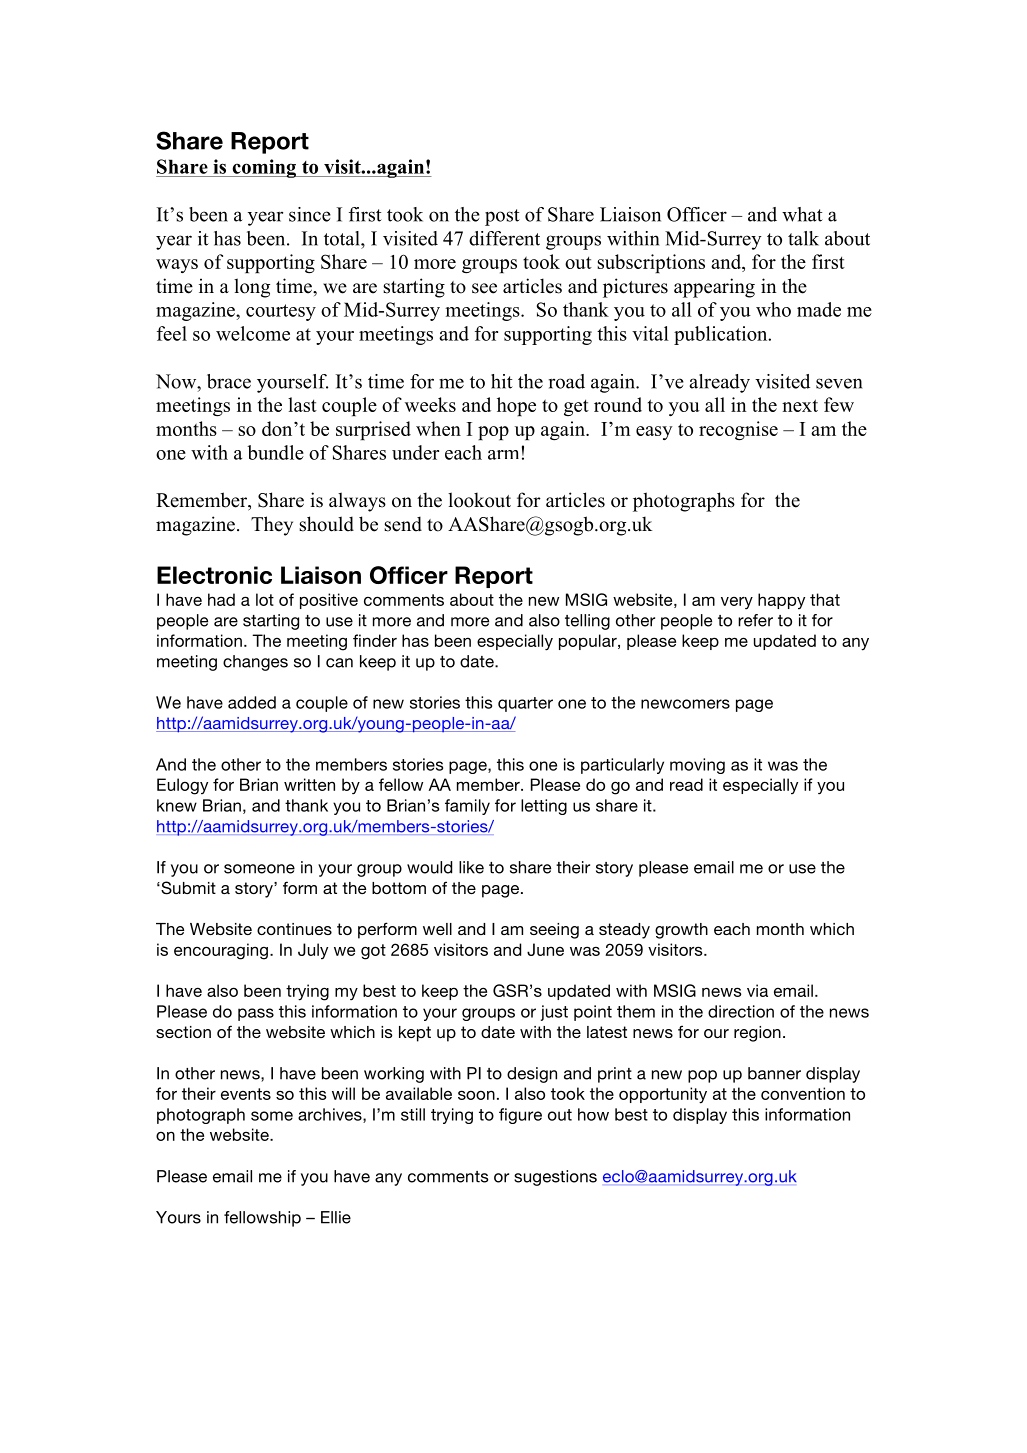  What do you see at coordinates (681, 931) in the screenshot?
I see `growth` at bounding box center [681, 931].
